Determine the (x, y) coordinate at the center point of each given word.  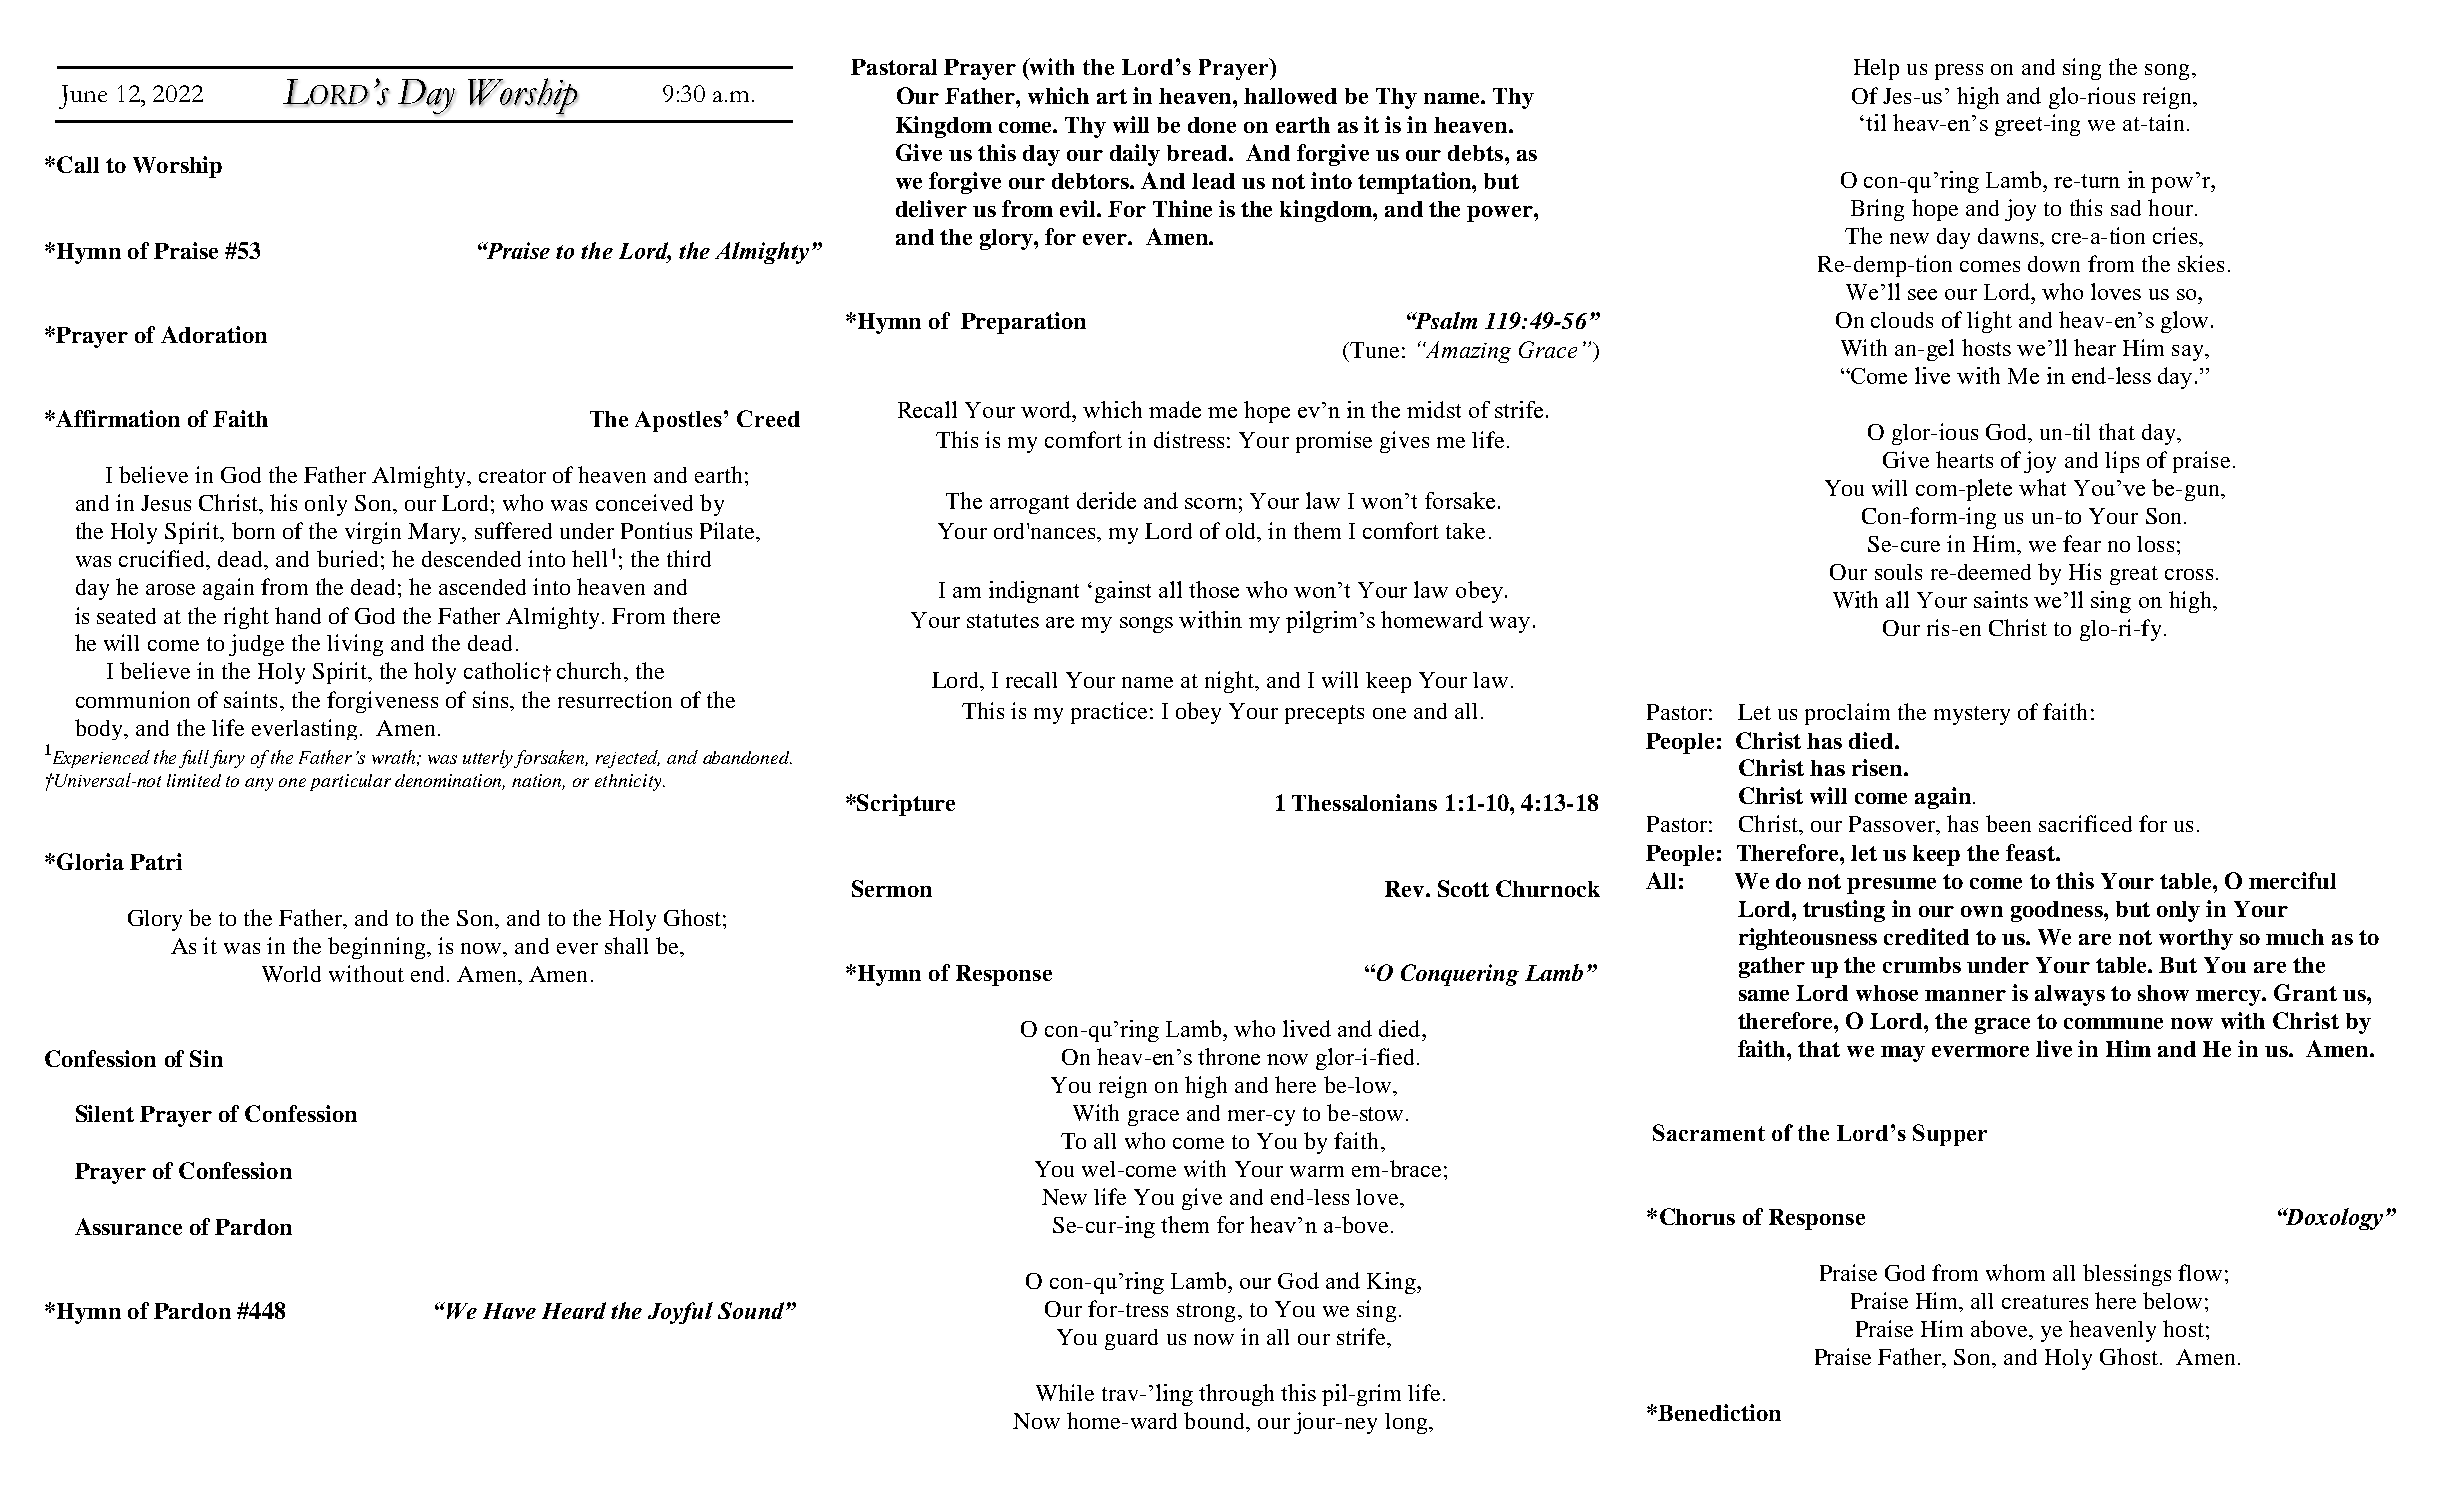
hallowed (1290, 96)
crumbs (1922, 965)
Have (509, 1311)
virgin (373, 533)
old (1242, 532)
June (83, 97)
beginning (378, 948)
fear (2082, 543)
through (1236, 1395)
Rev (1406, 889)
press (1959, 72)
